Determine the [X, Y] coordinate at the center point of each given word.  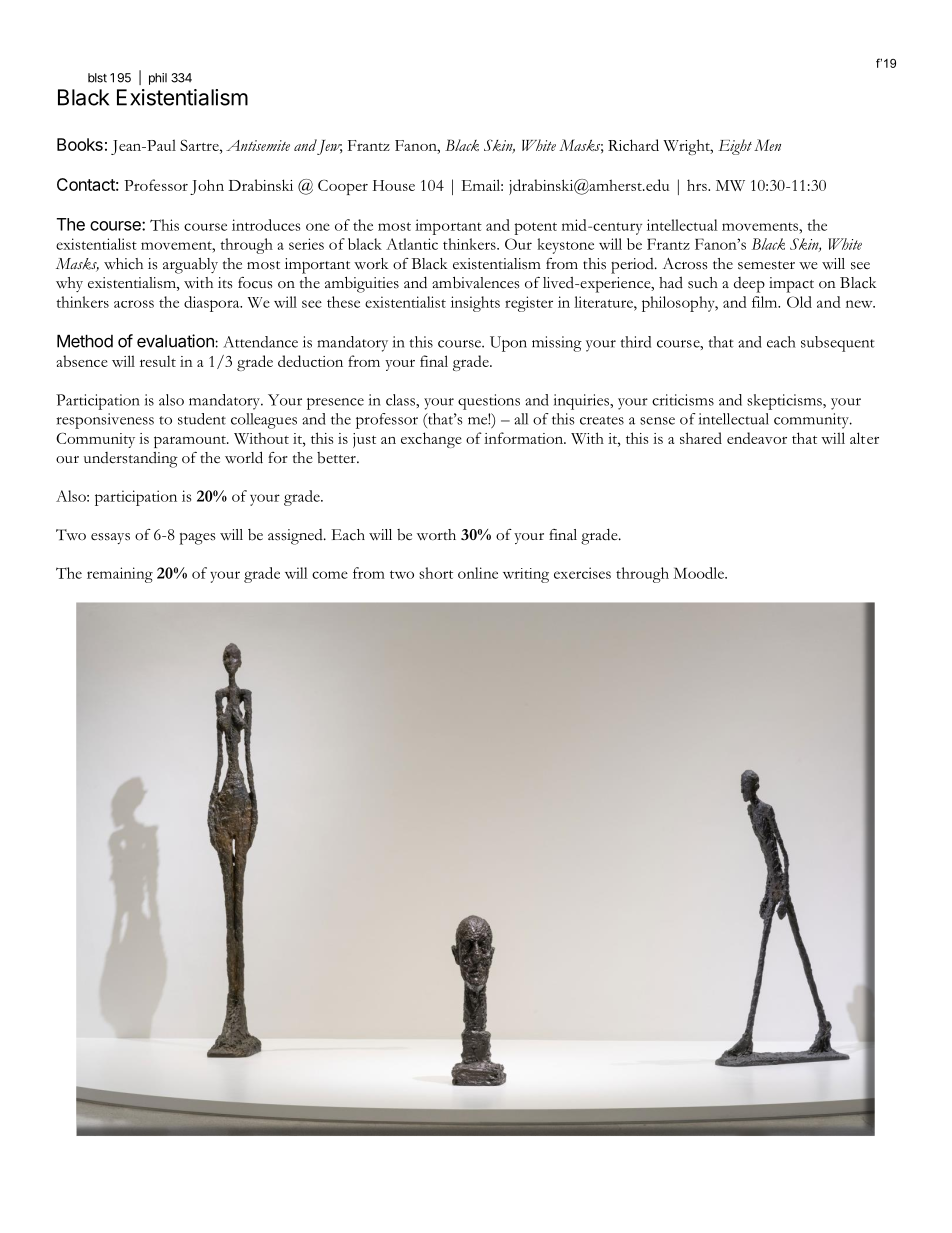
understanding [131, 460]
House [394, 185]
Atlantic [412, 244]
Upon [508, 344]
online [478, 573]
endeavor [757, 438]
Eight [735, 147]
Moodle [699, 573]
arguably [190, 266]
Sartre [200, 145]
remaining [120, 575]
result [158, 361]
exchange [431, 440]
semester [766, 265]
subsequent [837, 344]
